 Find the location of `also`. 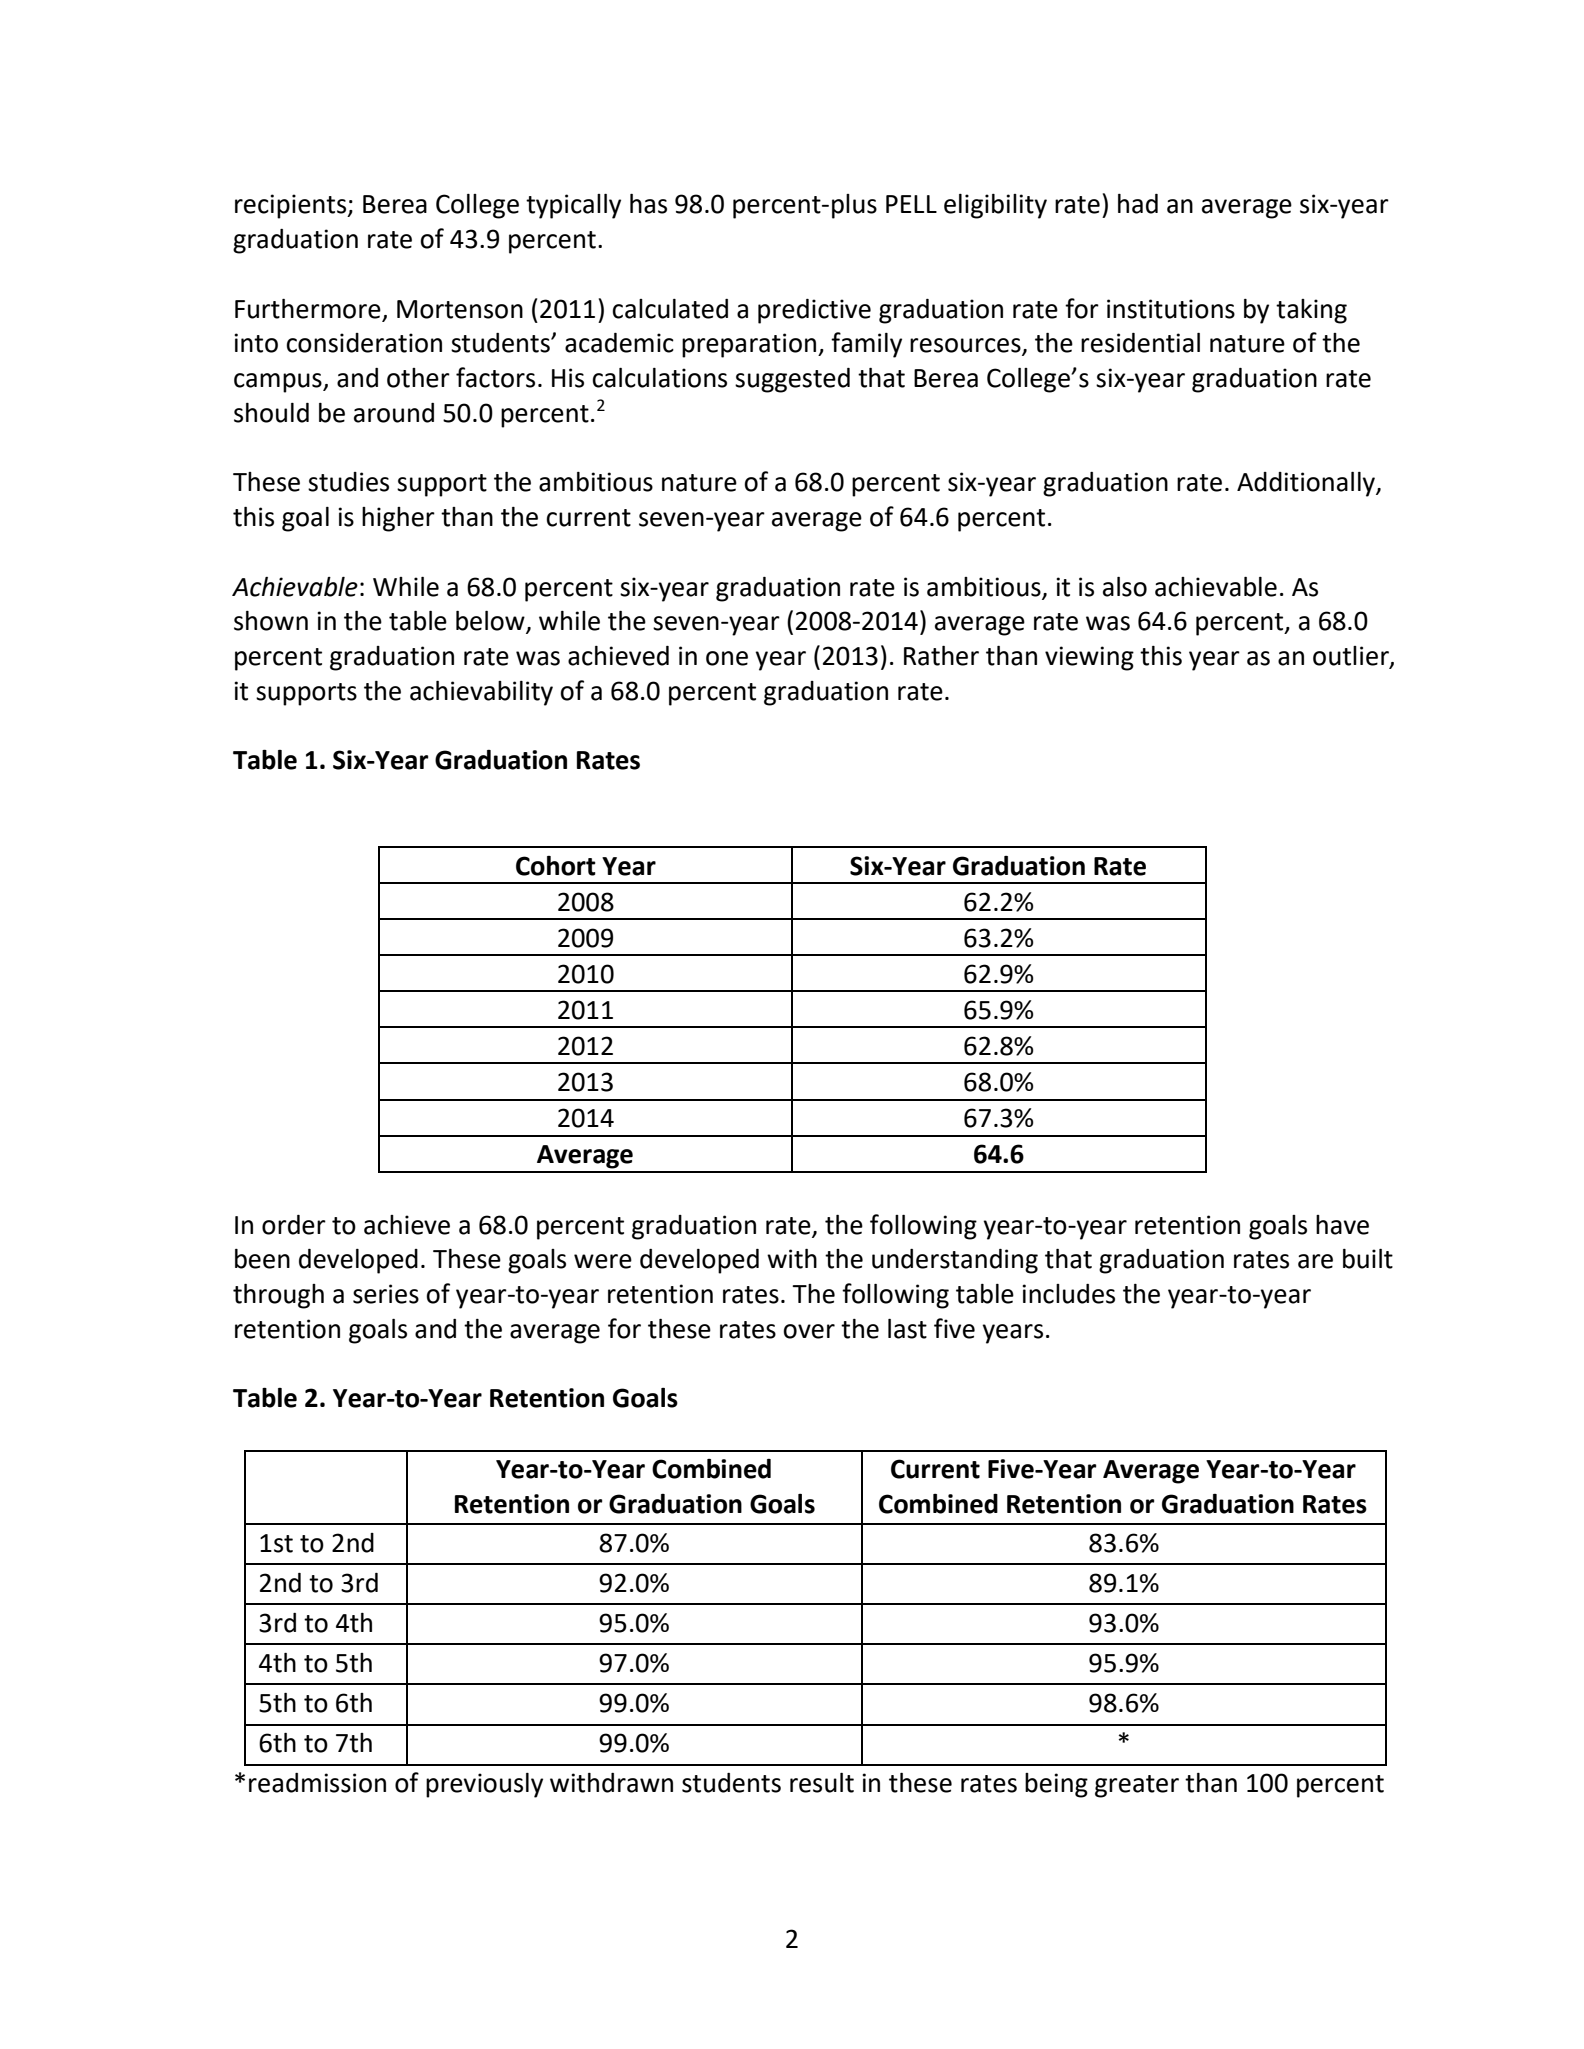

also is located at coordinates (1125, 587).
